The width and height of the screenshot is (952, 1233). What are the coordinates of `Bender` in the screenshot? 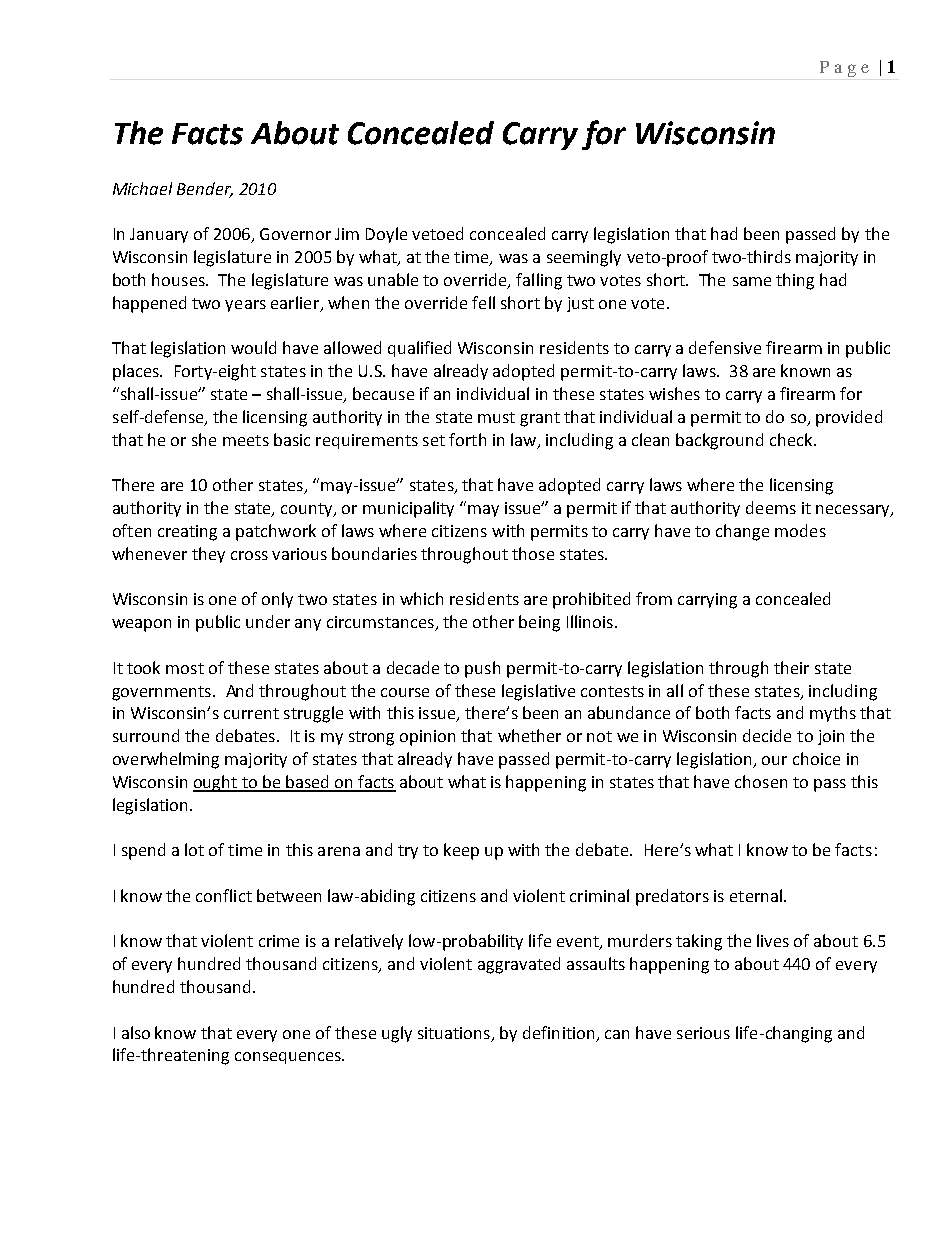 It's located at (205, 189).
